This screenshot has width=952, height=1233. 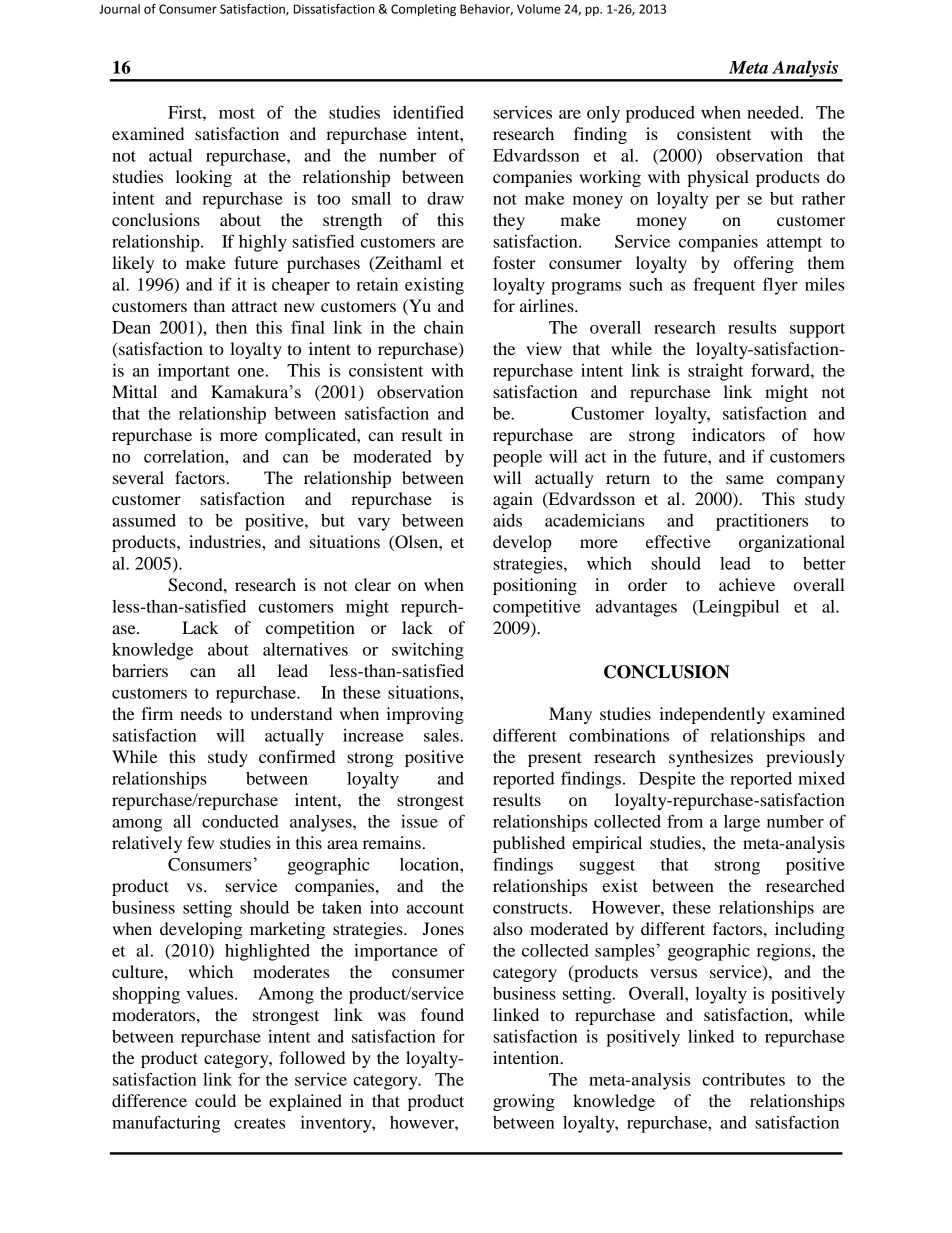 What do you see at coordinates (231, 327) in the screenshot?
I see `then` at bounding box center [231, 327].
